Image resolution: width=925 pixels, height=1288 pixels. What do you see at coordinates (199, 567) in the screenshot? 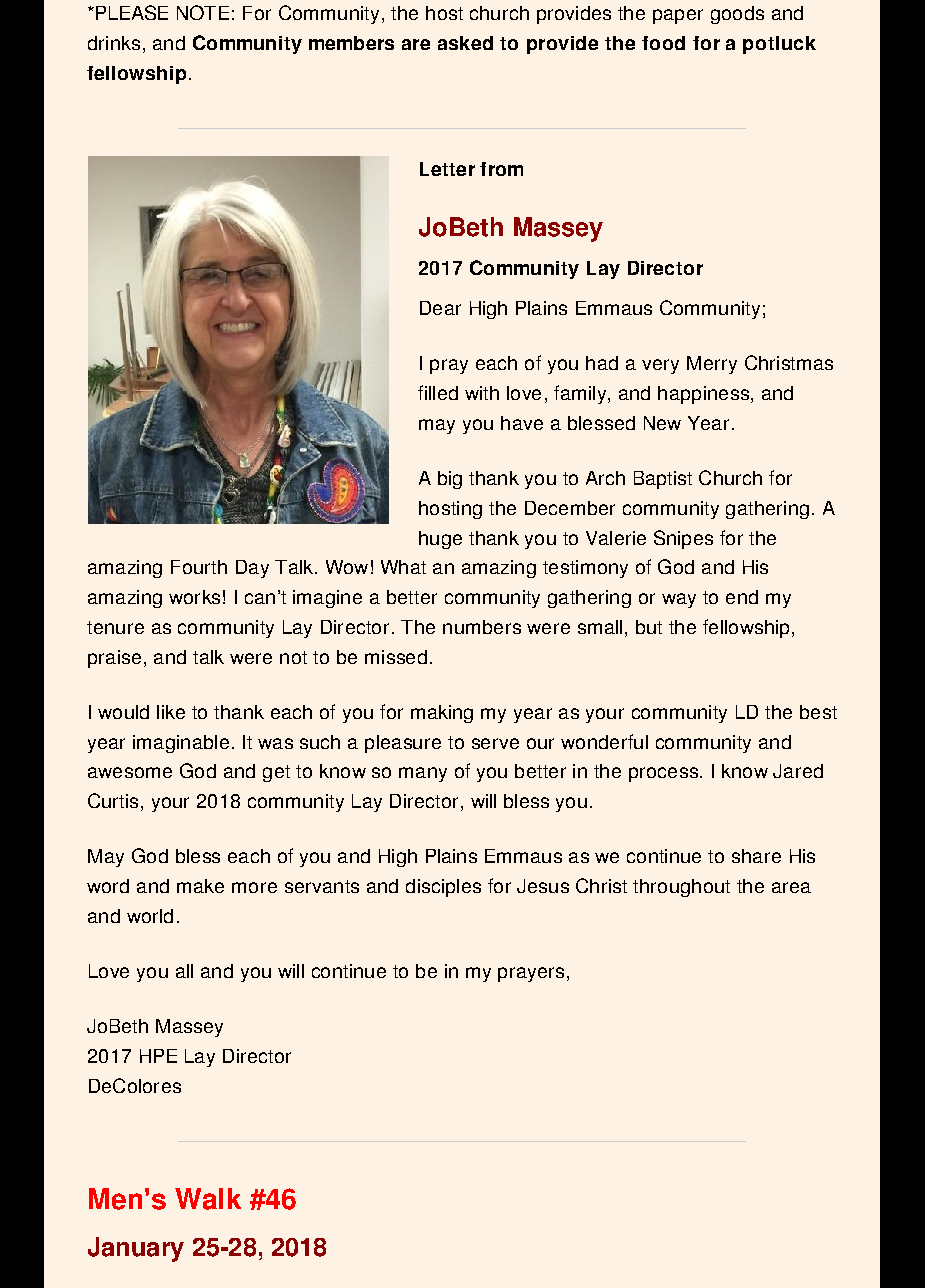
I see `Fourth` at bounding box center [199, 567].
